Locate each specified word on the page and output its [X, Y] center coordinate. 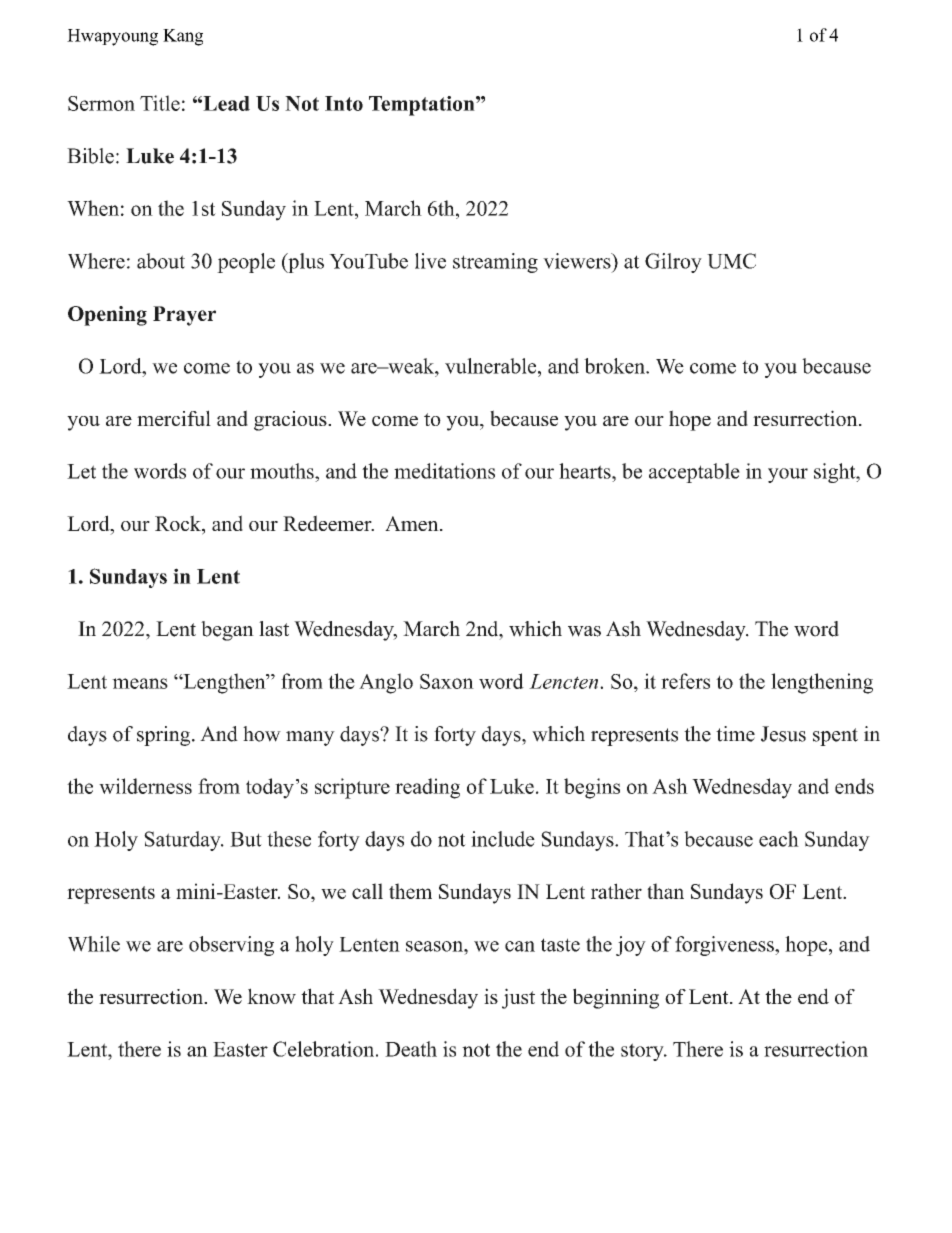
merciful [174, 418]
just [518, 998]
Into [344, 103]
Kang [183, 37]
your [788, 475]
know [271, 996]
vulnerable [492, 366]
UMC [731, 261]
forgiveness [725, 946]
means [140, 683]
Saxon [447, 681]
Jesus [783, 734]
